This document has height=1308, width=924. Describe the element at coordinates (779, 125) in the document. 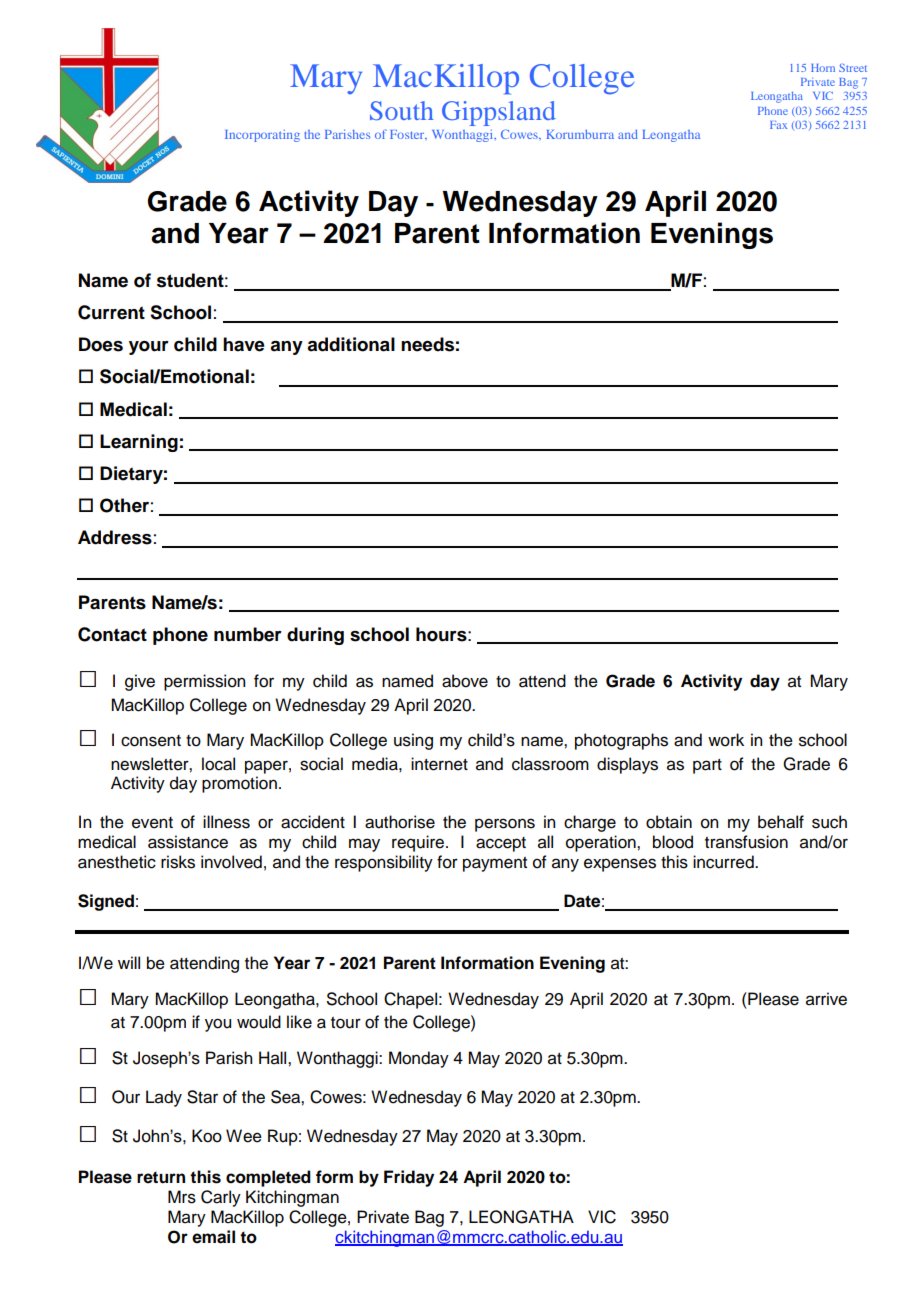

I see `Fax` at that location.
